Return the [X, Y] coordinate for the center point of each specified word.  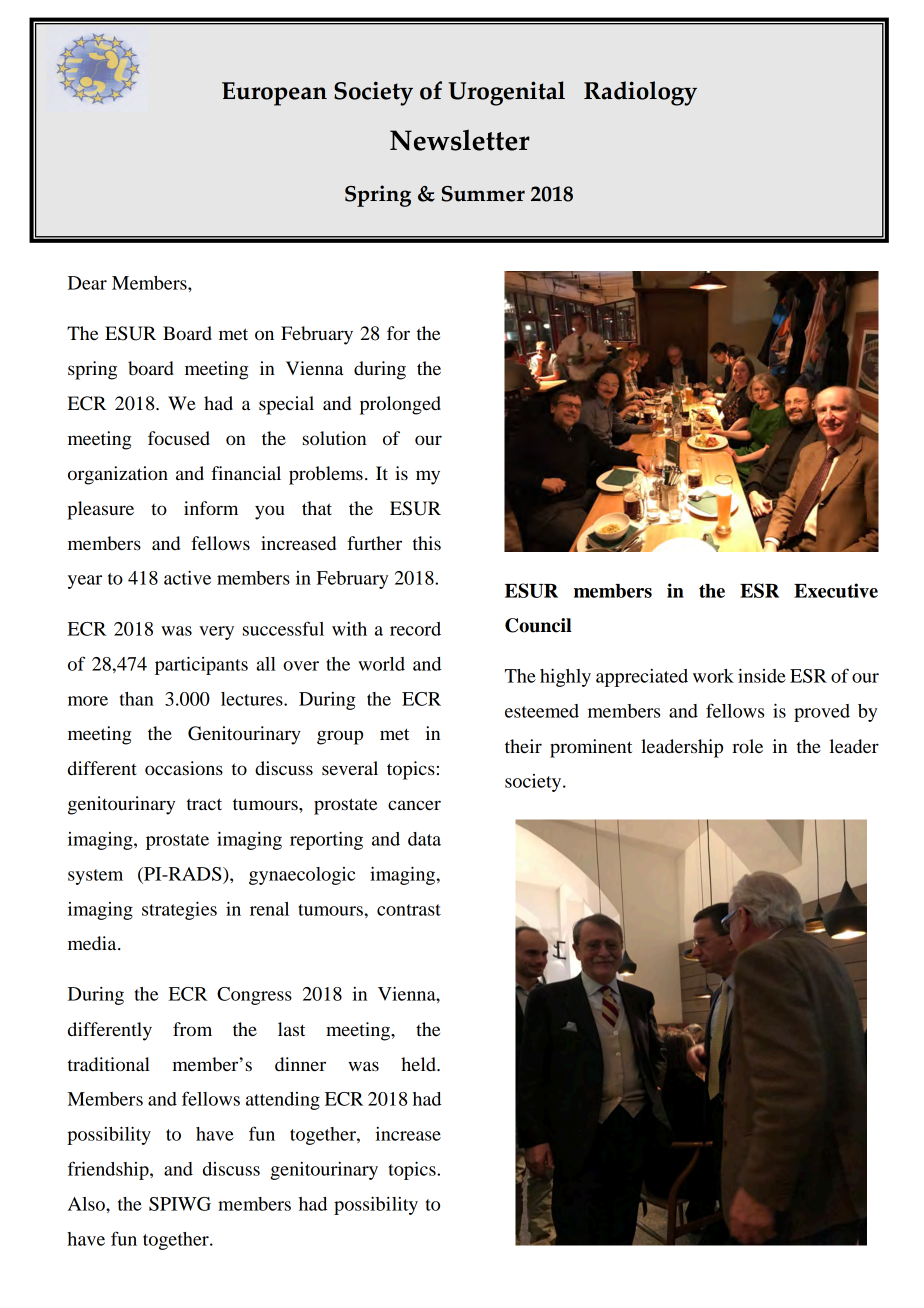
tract [204, 804]
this [427, 543]
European [274, 94]
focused [179, 438]
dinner [300, 1064]
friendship [109, 1170]
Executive [836, 590]
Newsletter [460, 140]
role [747, 746]
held [419, 1064]
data [424, 839]
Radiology [640, 93]
